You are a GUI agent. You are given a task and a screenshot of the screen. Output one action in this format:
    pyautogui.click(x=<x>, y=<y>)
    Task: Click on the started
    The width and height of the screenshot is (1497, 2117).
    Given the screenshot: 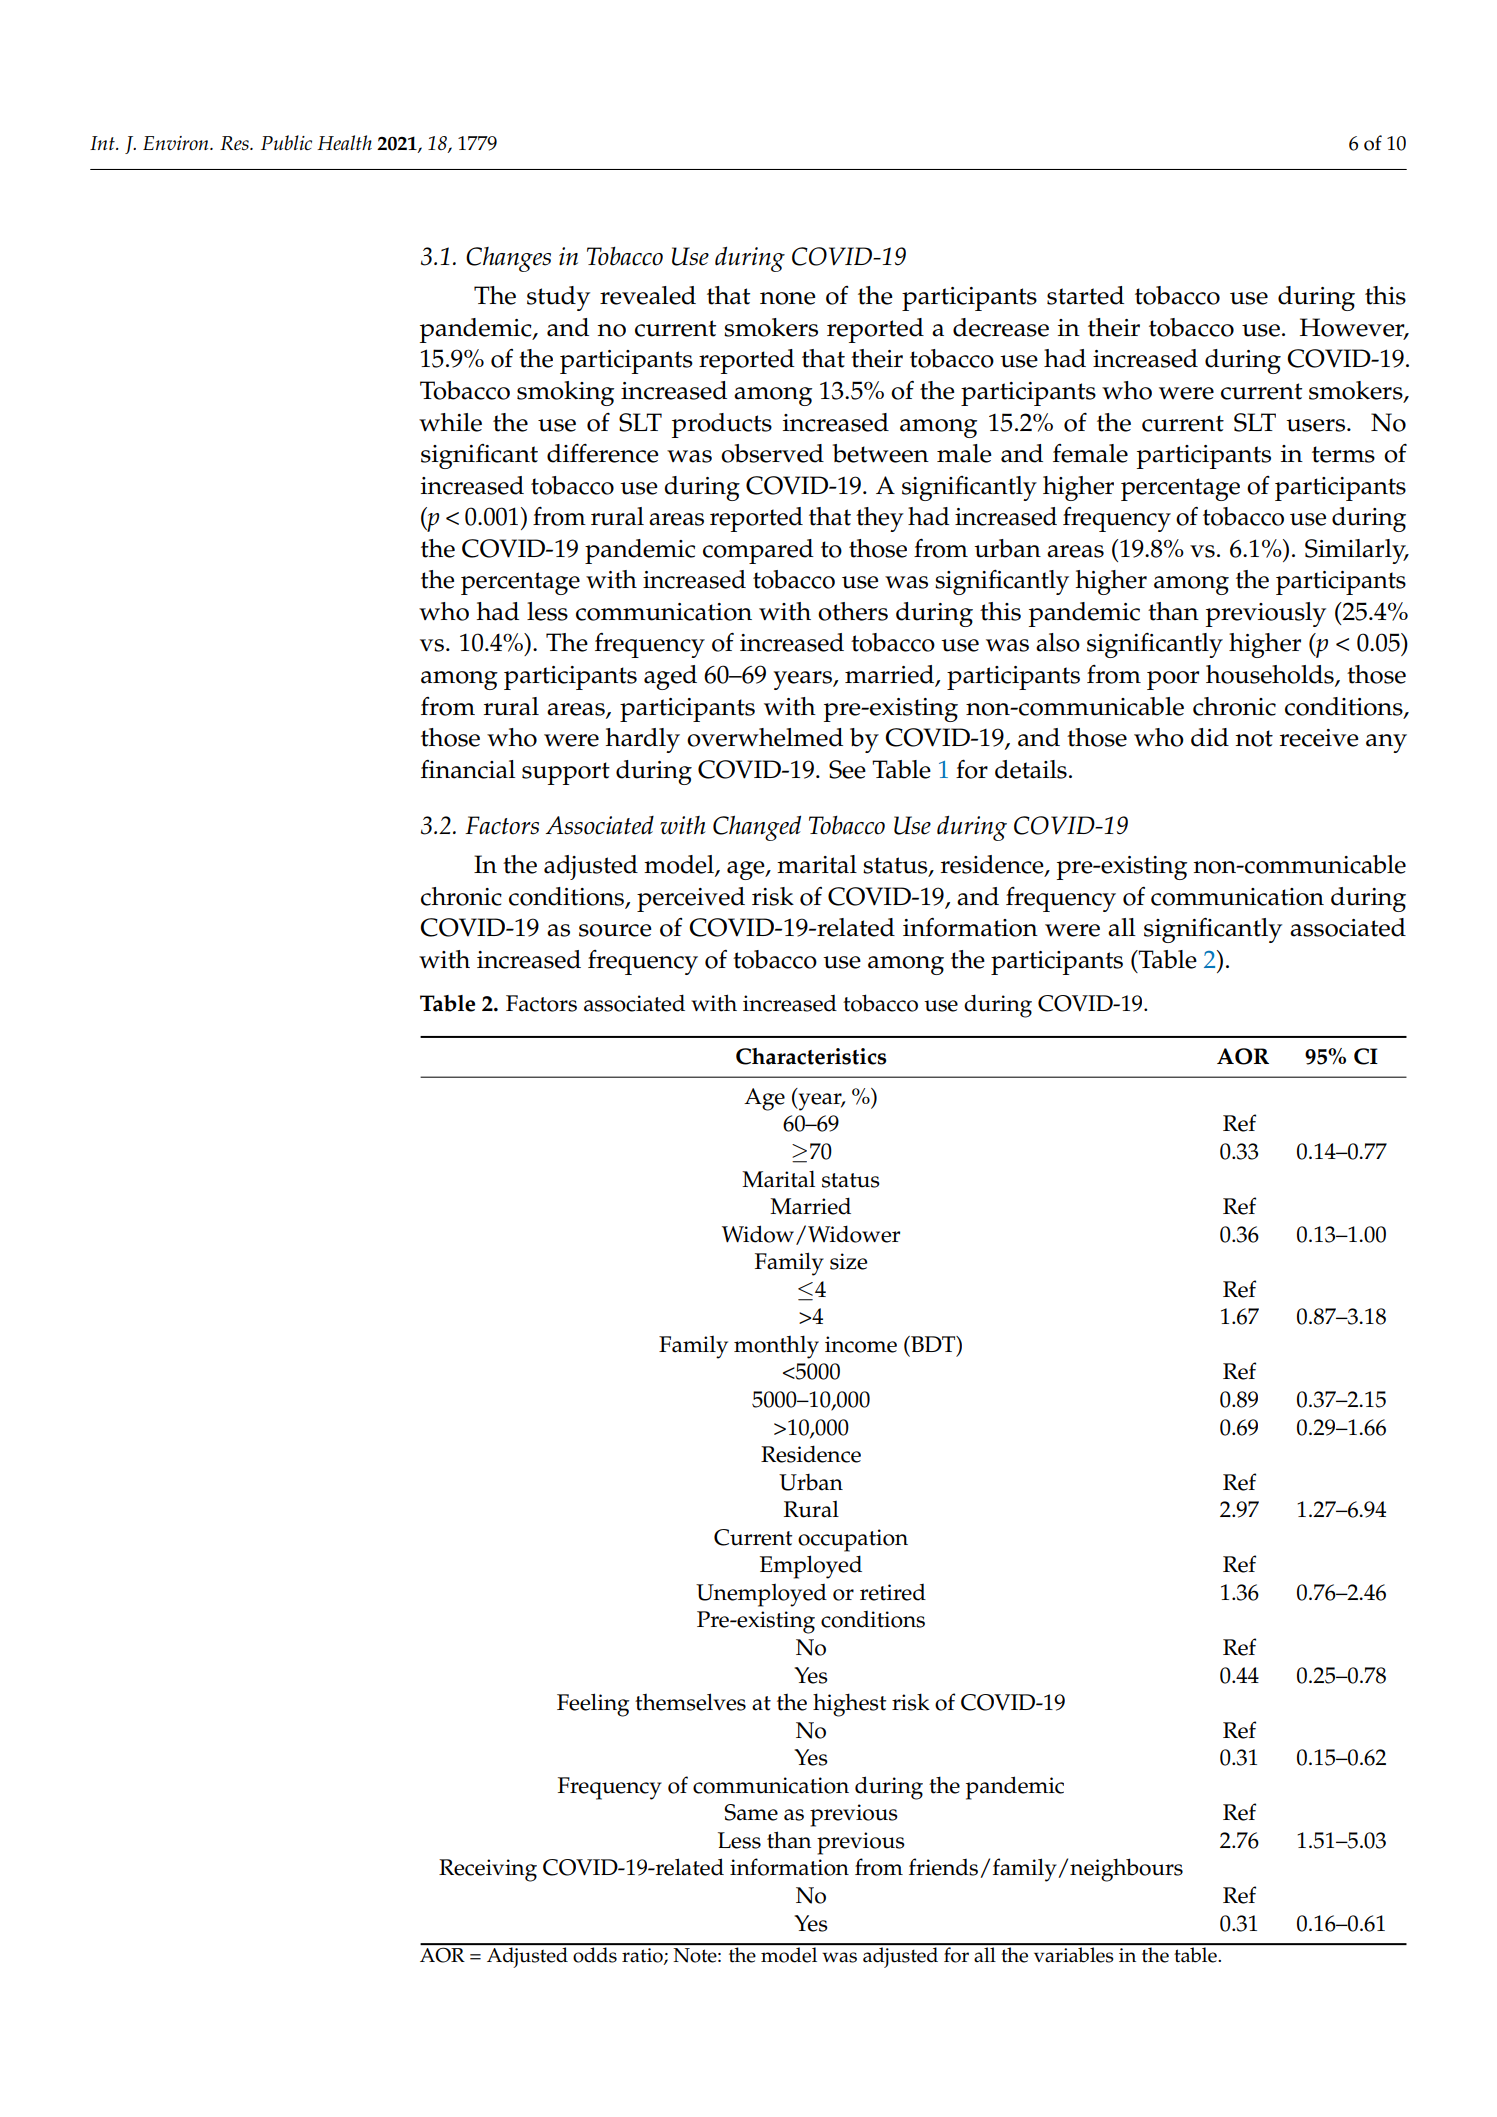 What is the action you would take?
    pyautogui.click(x=1085, y=295)
